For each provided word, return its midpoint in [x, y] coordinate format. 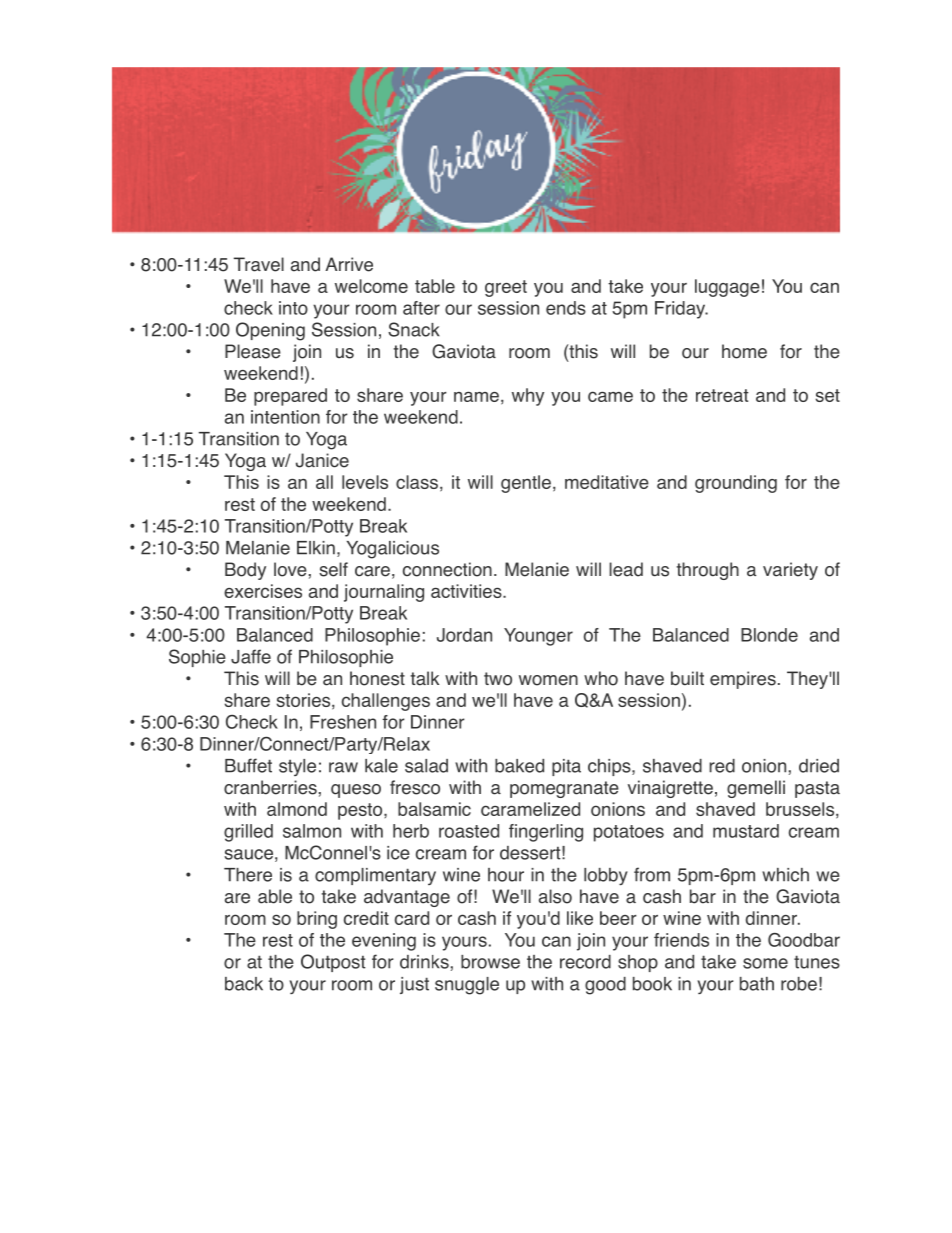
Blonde [769, 635]
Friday [681, 310]
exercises [263, 591]
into [293, 308]
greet [506, 288]
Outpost [333, 963]
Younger [538, 637]
